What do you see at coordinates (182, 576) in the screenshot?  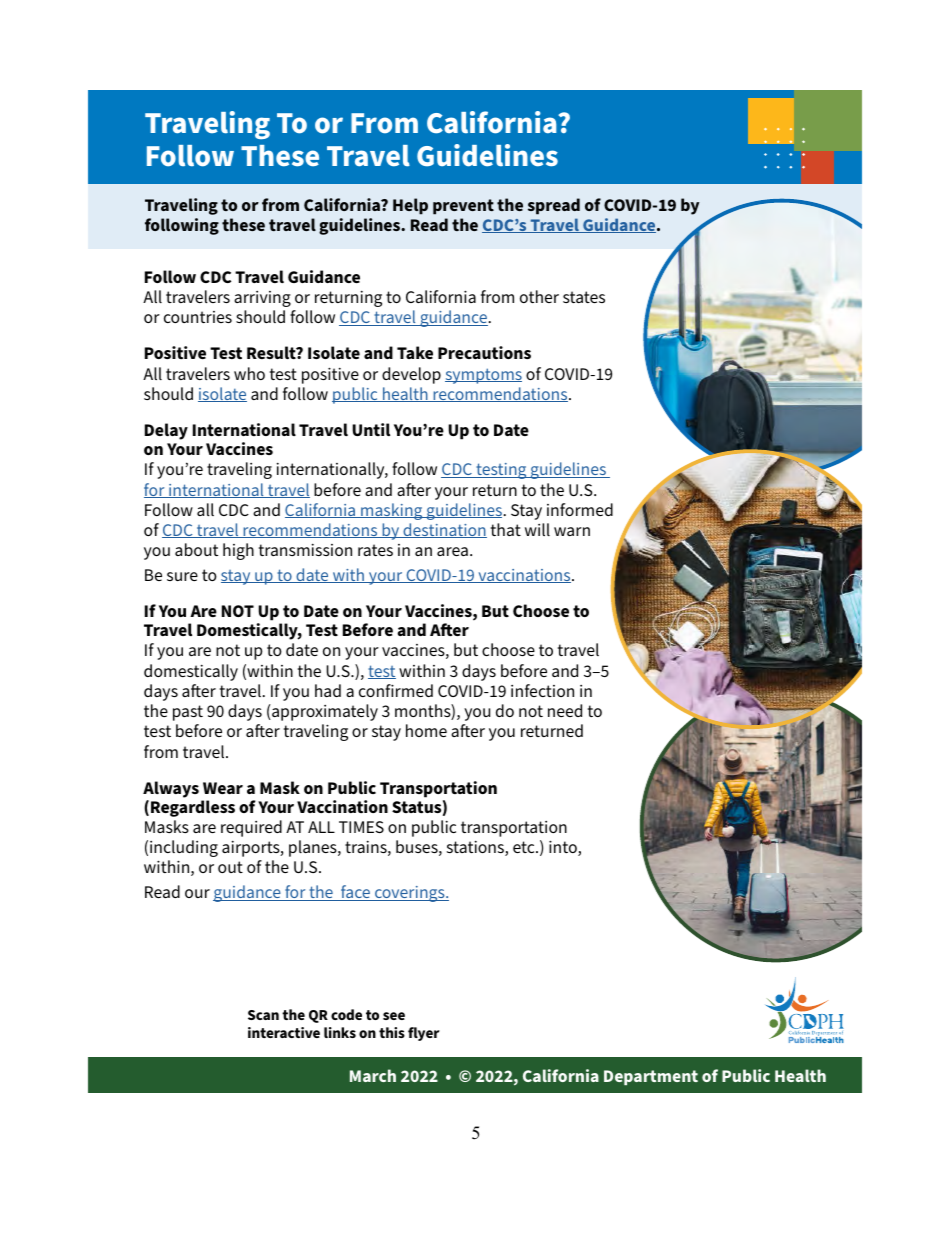 I see `sure` at bounding box center [182, 576].
